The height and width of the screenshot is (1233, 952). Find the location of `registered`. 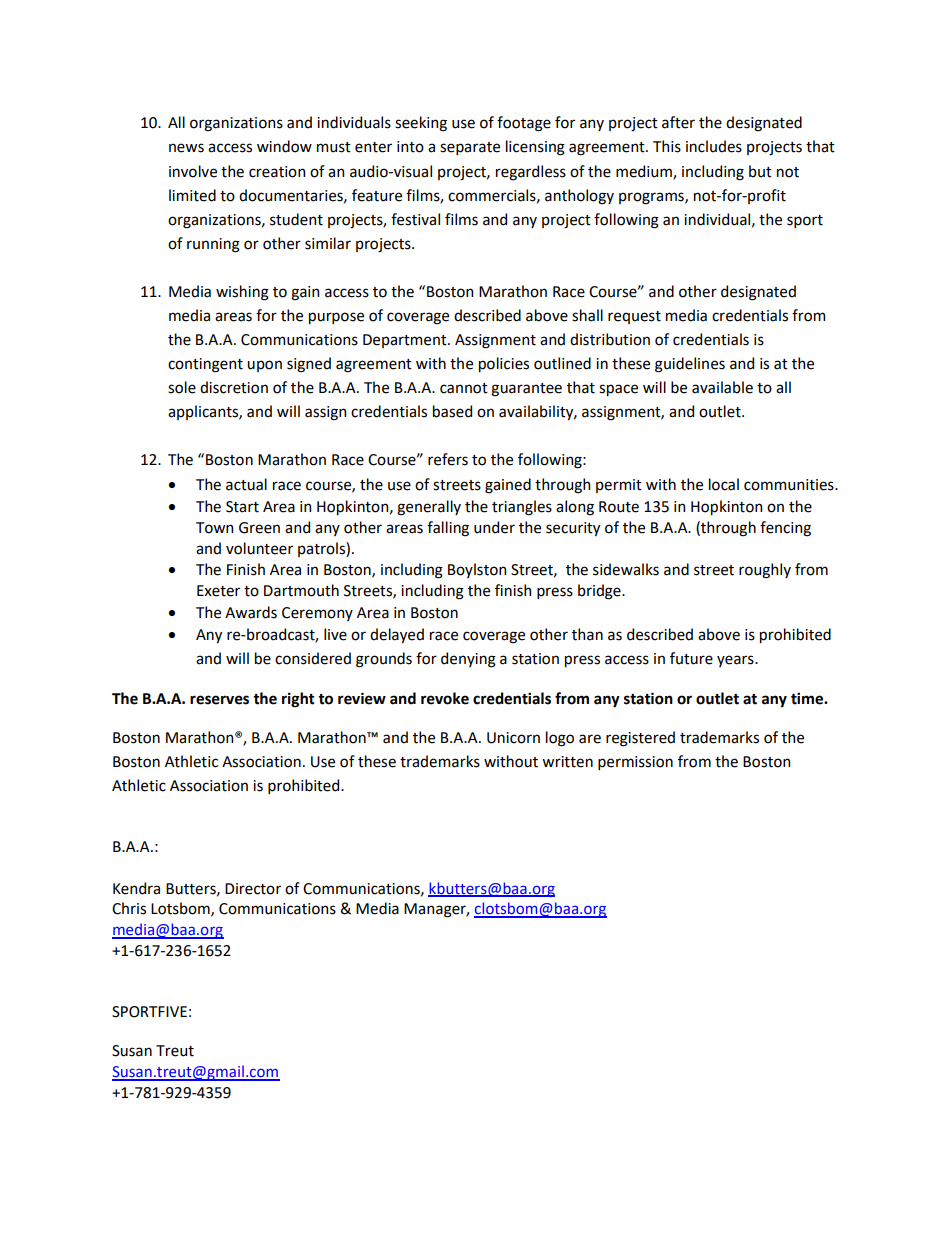

registered is located at coordinates (640, 739).
